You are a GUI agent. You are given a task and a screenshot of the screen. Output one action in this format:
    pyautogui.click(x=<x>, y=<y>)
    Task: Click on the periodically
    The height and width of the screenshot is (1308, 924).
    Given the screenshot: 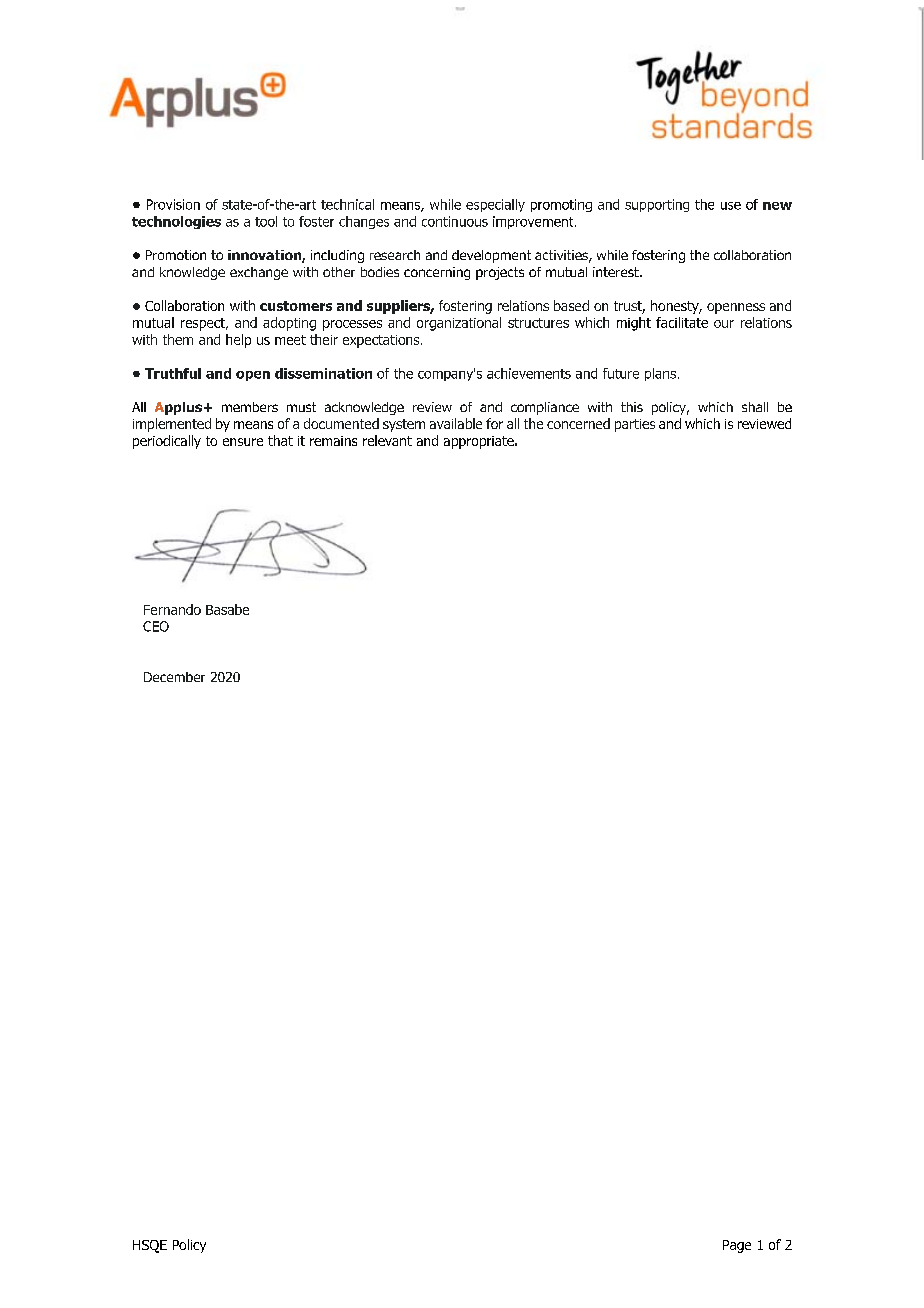 What is the action you would take?
    pyautogui.click(x=167, y=442)
